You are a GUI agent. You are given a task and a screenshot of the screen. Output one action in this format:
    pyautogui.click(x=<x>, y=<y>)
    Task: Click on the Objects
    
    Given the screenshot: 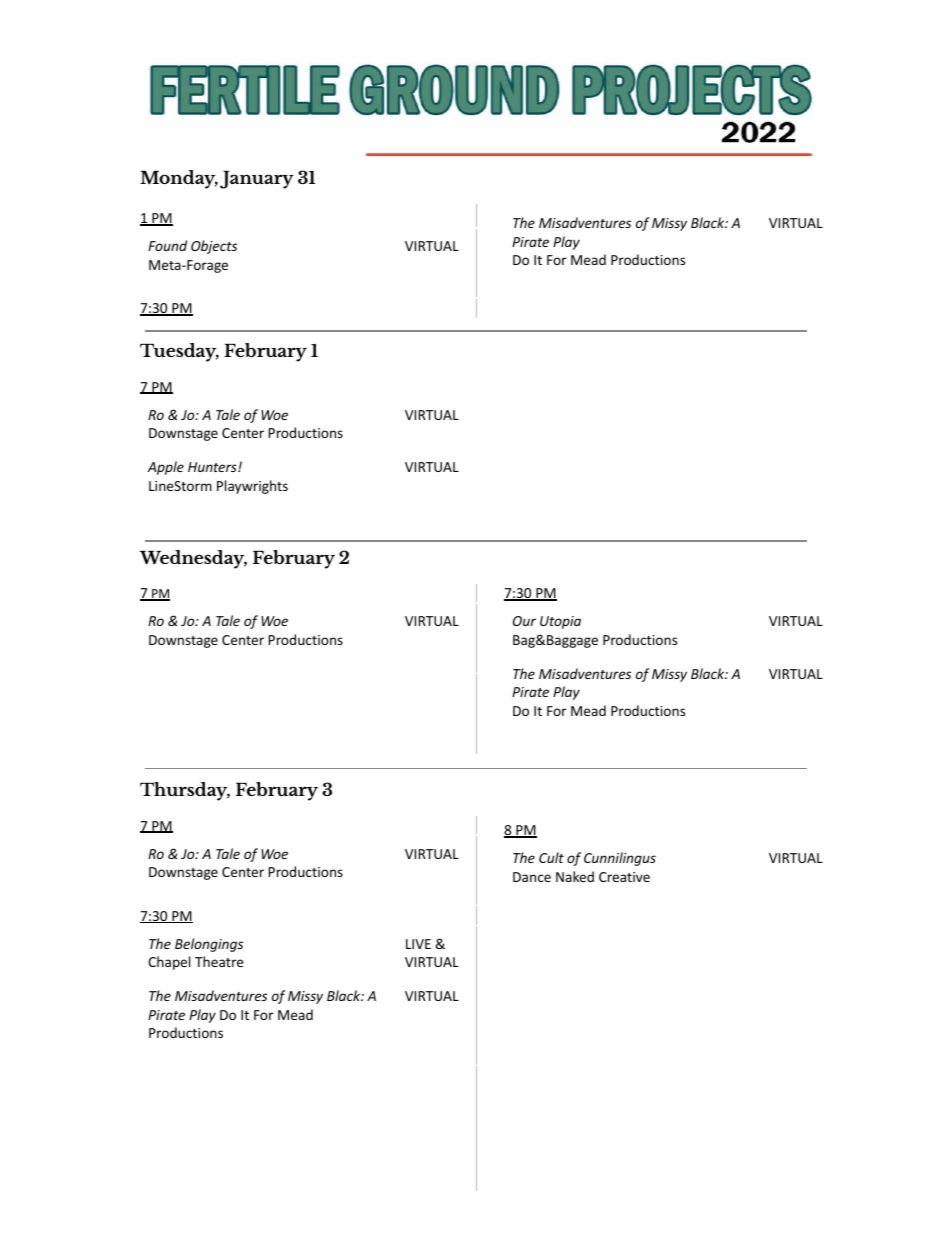 What is the action you would take?
    pyautogui.click(x=214, y=247)
